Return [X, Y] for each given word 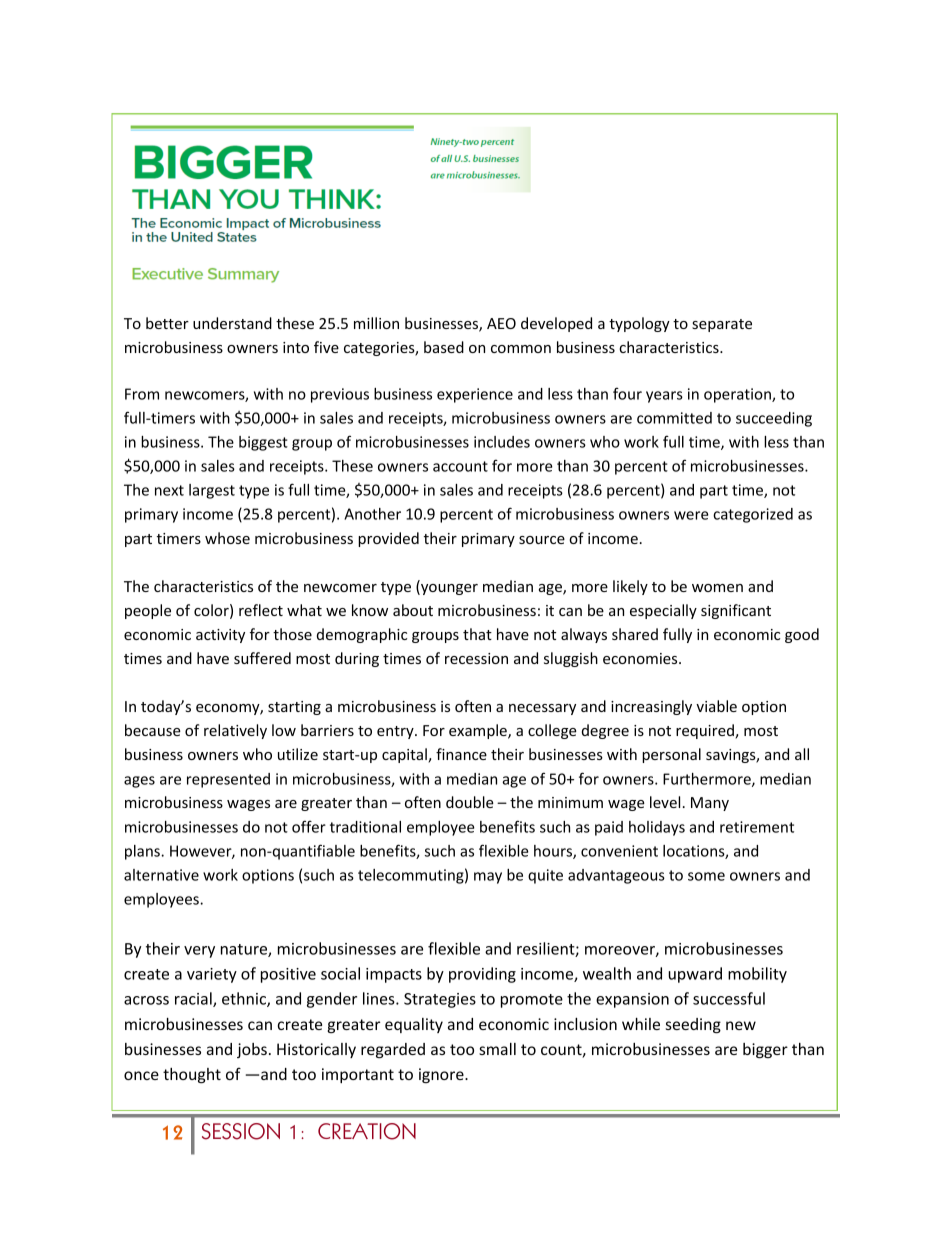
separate [722, 325]
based [444, 347]
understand [232, 323]
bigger [765, 1051]
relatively [235, 731]
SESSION [241, 1131]
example [479, 731]
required [706, 731]
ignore [442, 1075]
